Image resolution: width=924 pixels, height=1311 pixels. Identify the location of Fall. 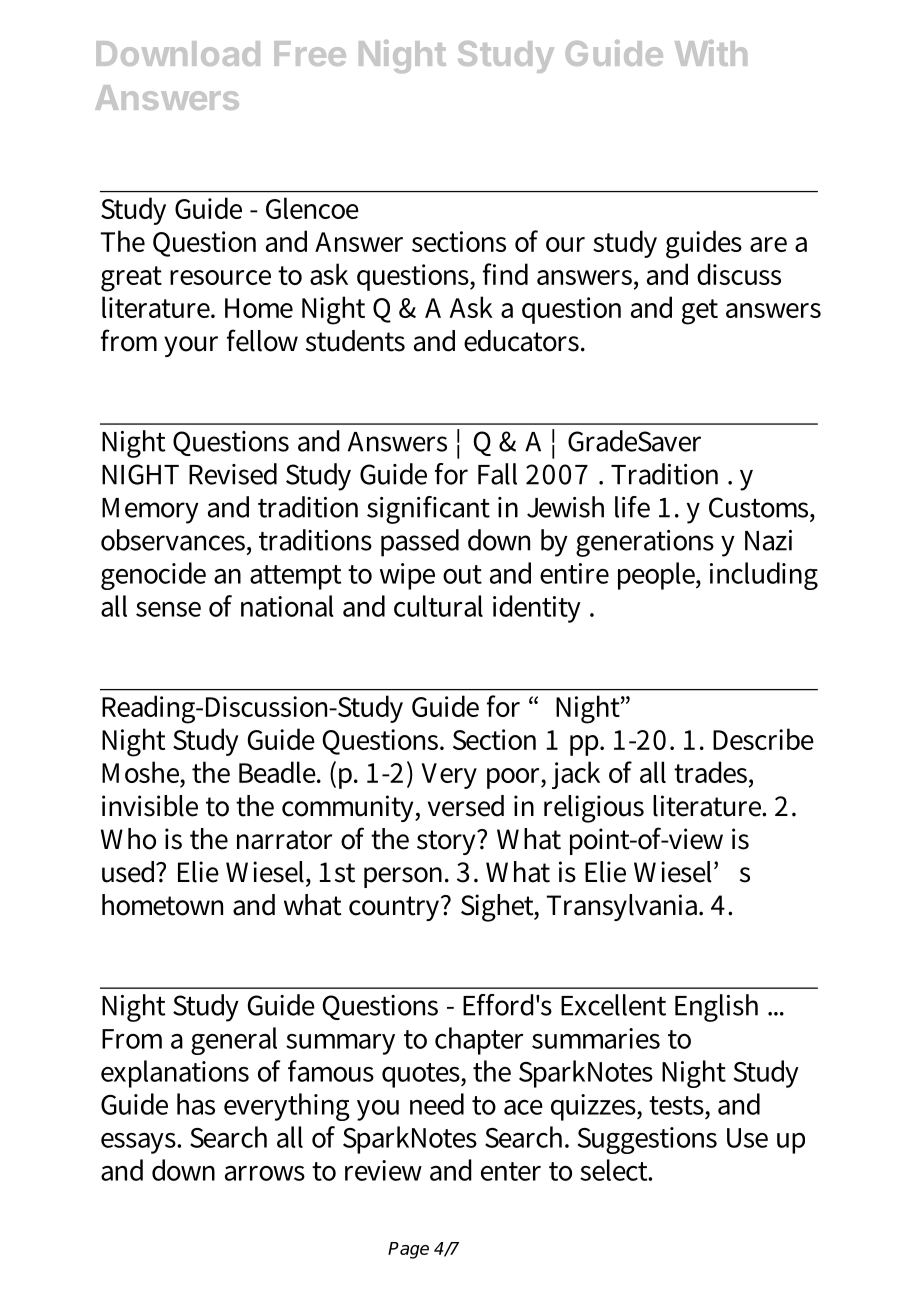
(497, 474).
